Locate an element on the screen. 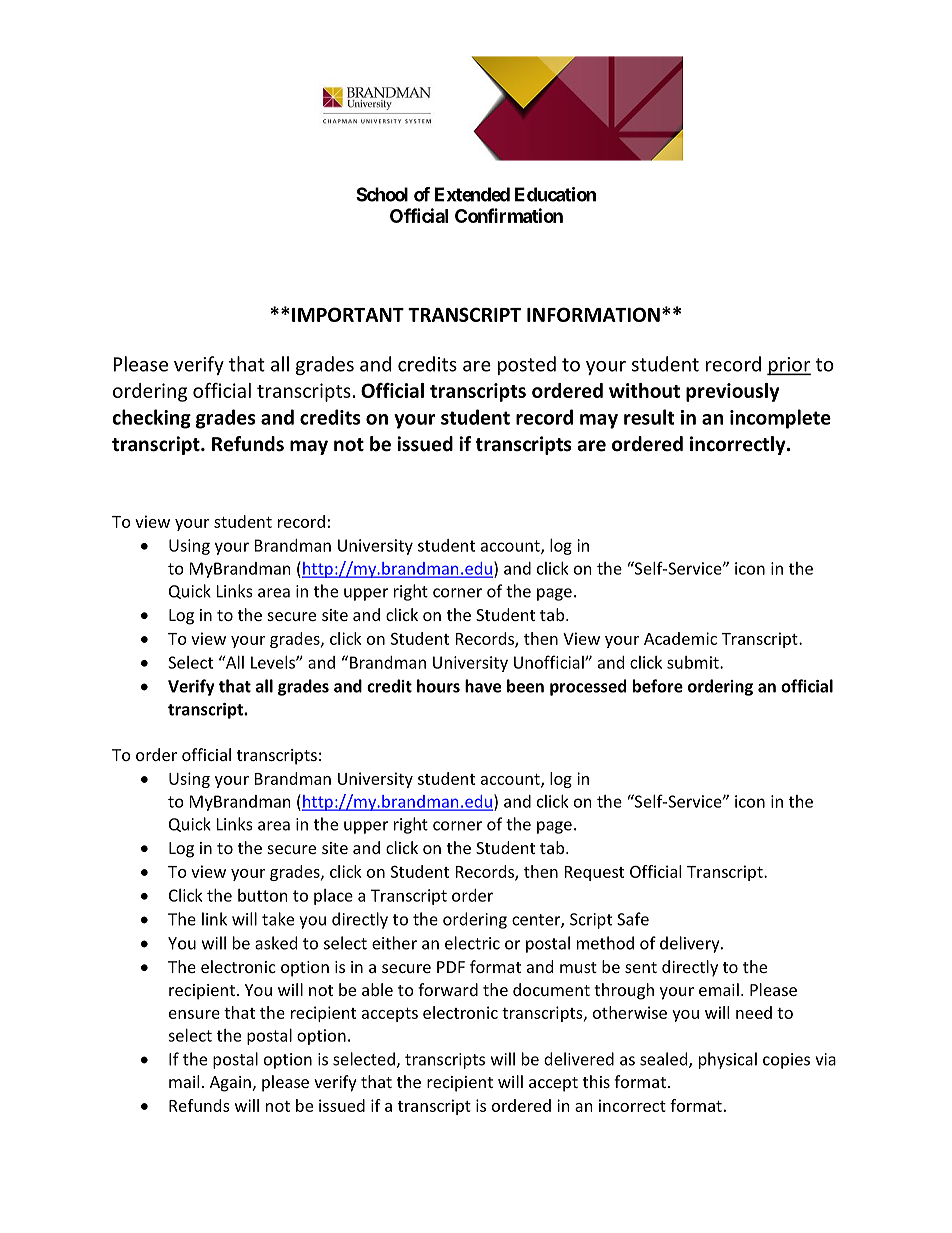  result is located at coordinates (649, 417).
